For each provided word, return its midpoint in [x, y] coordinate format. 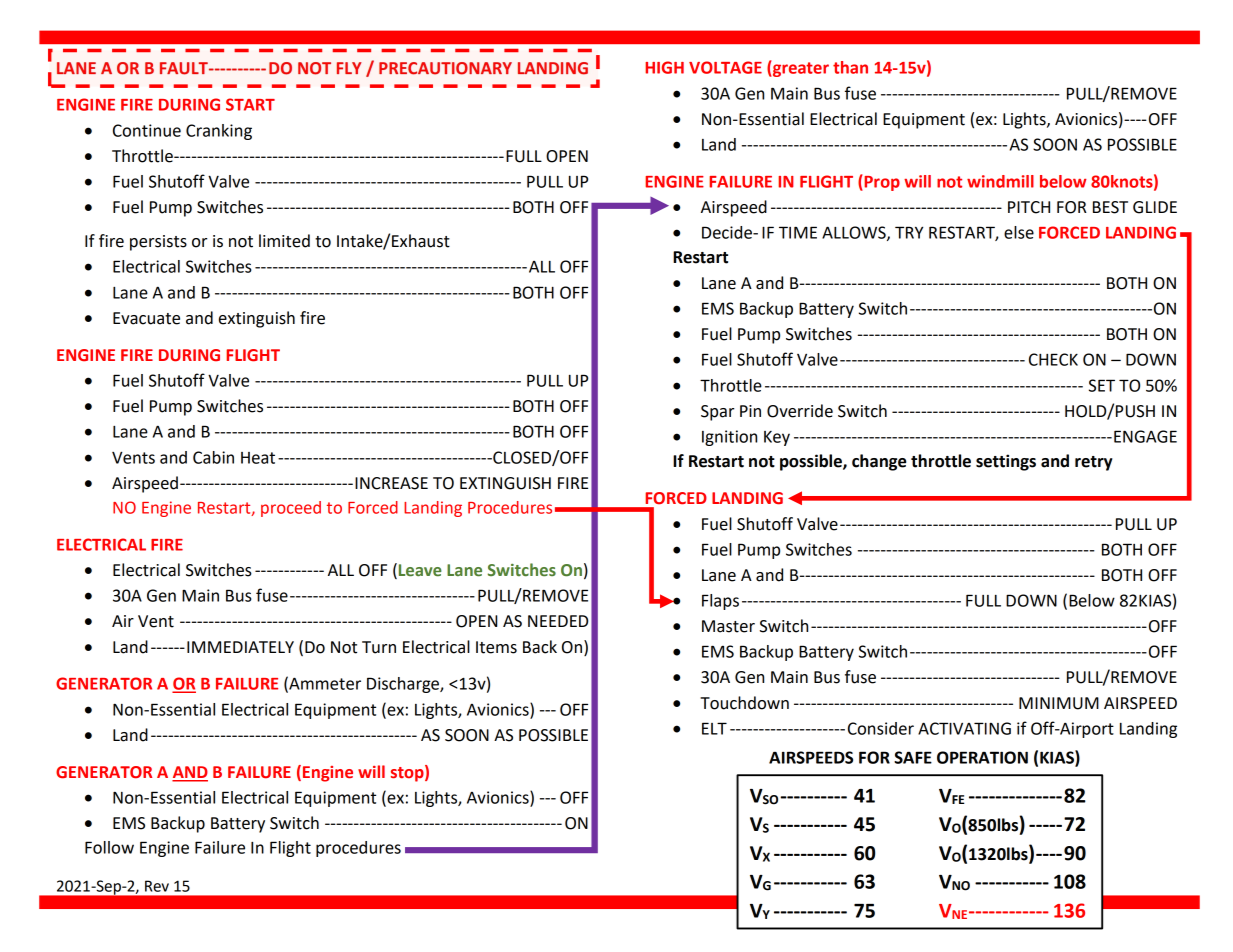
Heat [258, 458]
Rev [157, 886]
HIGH [664, 67]
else [1019, 232]
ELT [714, 728]
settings [1006, 462]
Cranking [219, 132]
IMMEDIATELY [240, 647]
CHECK [1053, 359]
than [850, 67]
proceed [291, 509]
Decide [728, 232]
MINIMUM [1059, 703]
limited [284, 241]
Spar [717, 413]
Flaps [720, 602]
